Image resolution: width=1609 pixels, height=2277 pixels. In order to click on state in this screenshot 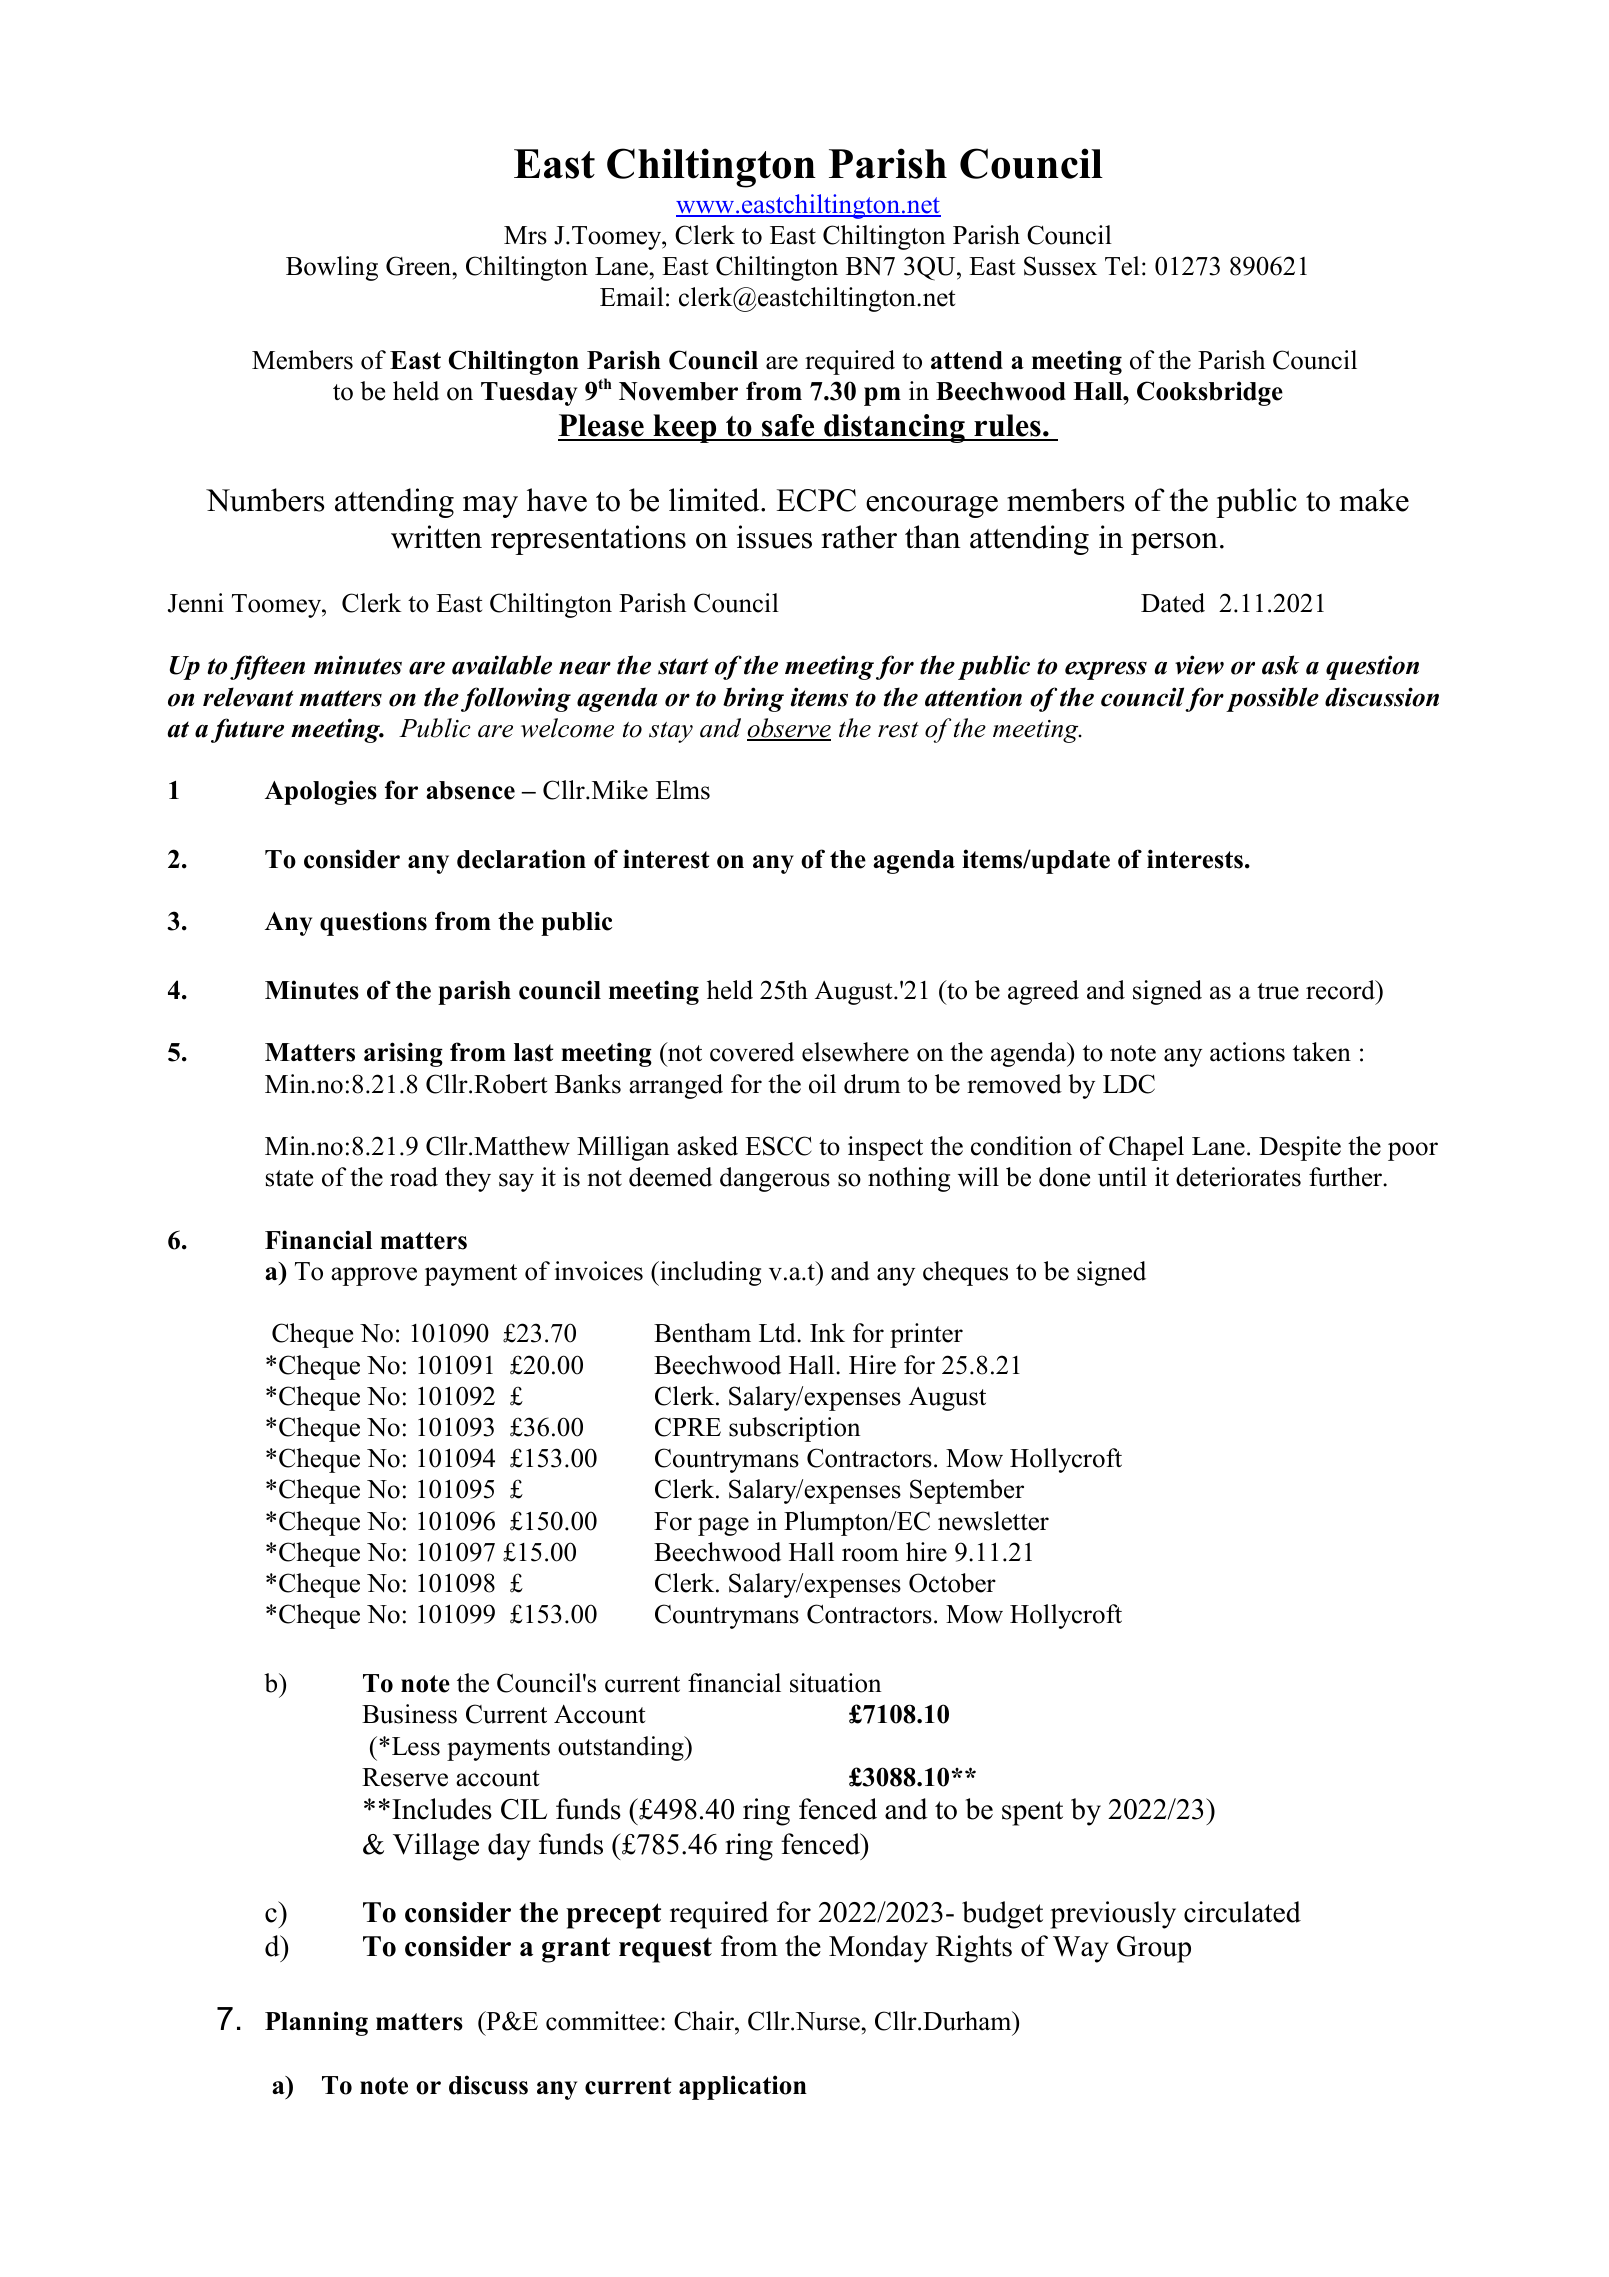, I will do `click(289, 1178)`.
